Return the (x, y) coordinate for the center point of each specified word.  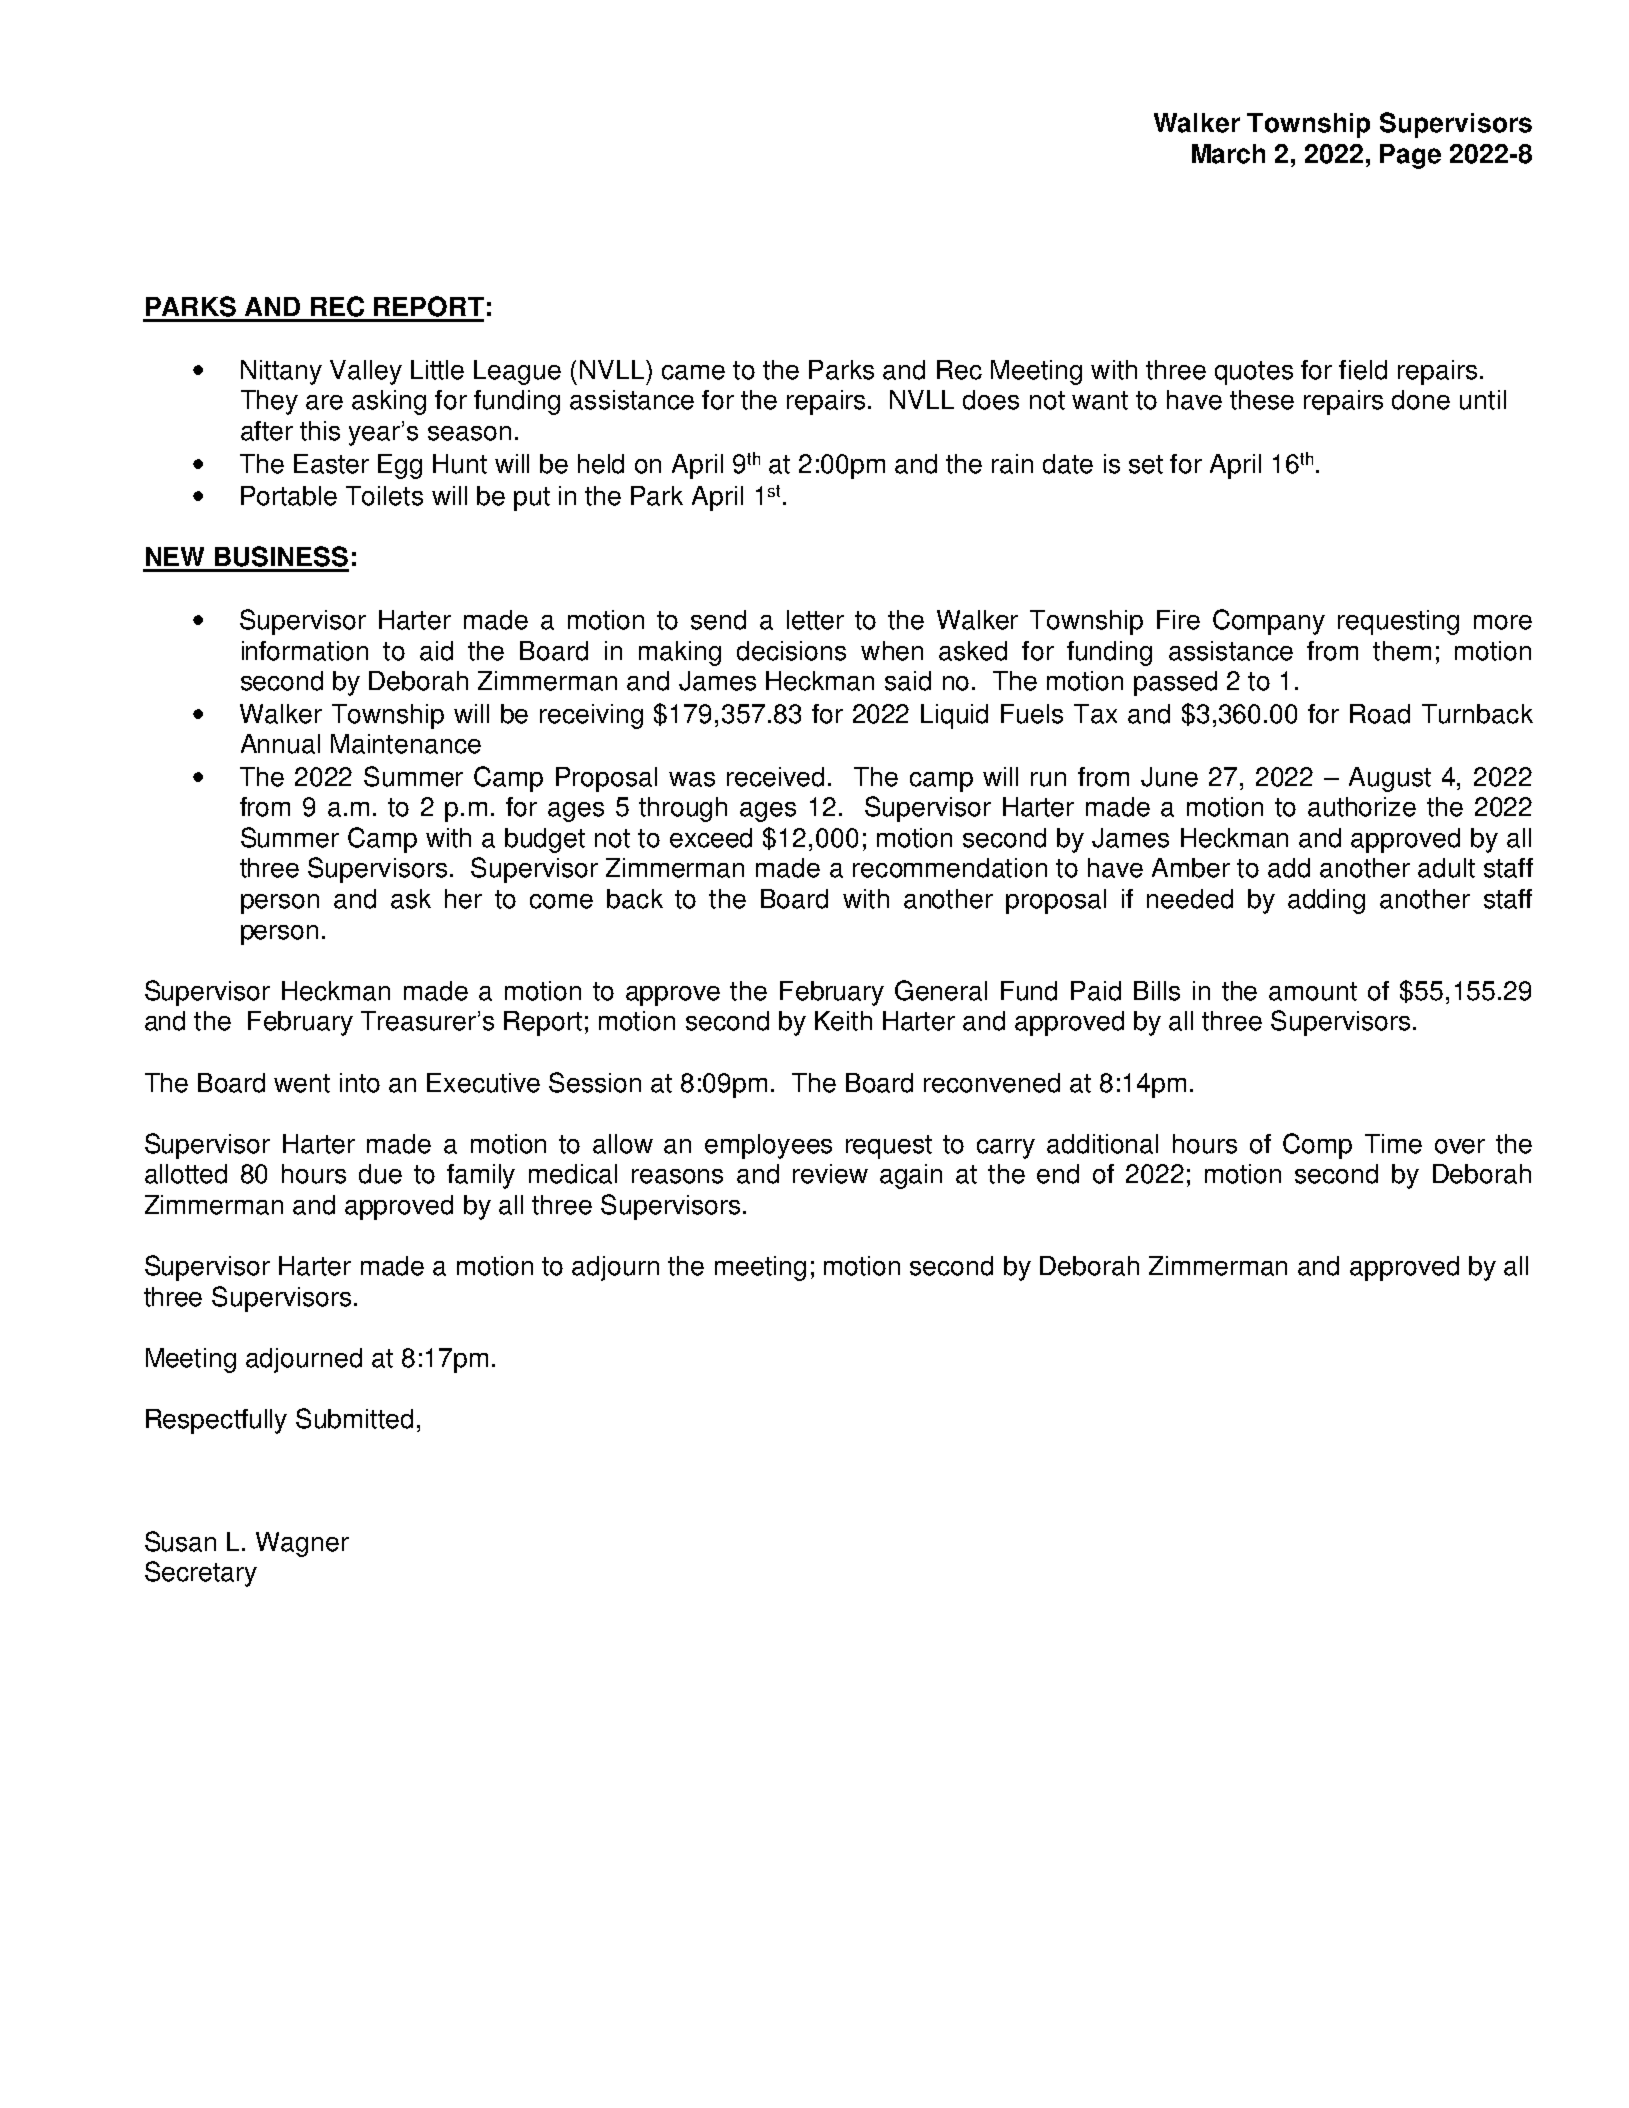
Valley (366, 372)
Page (1410, 156)
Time (1393, 1144)
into (360, 1083)
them (1402, 651)
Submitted (354, 1418)
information (305, 651)
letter (815, 620)
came (693, 372)
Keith (843, 1021)
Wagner (302, 1544)
